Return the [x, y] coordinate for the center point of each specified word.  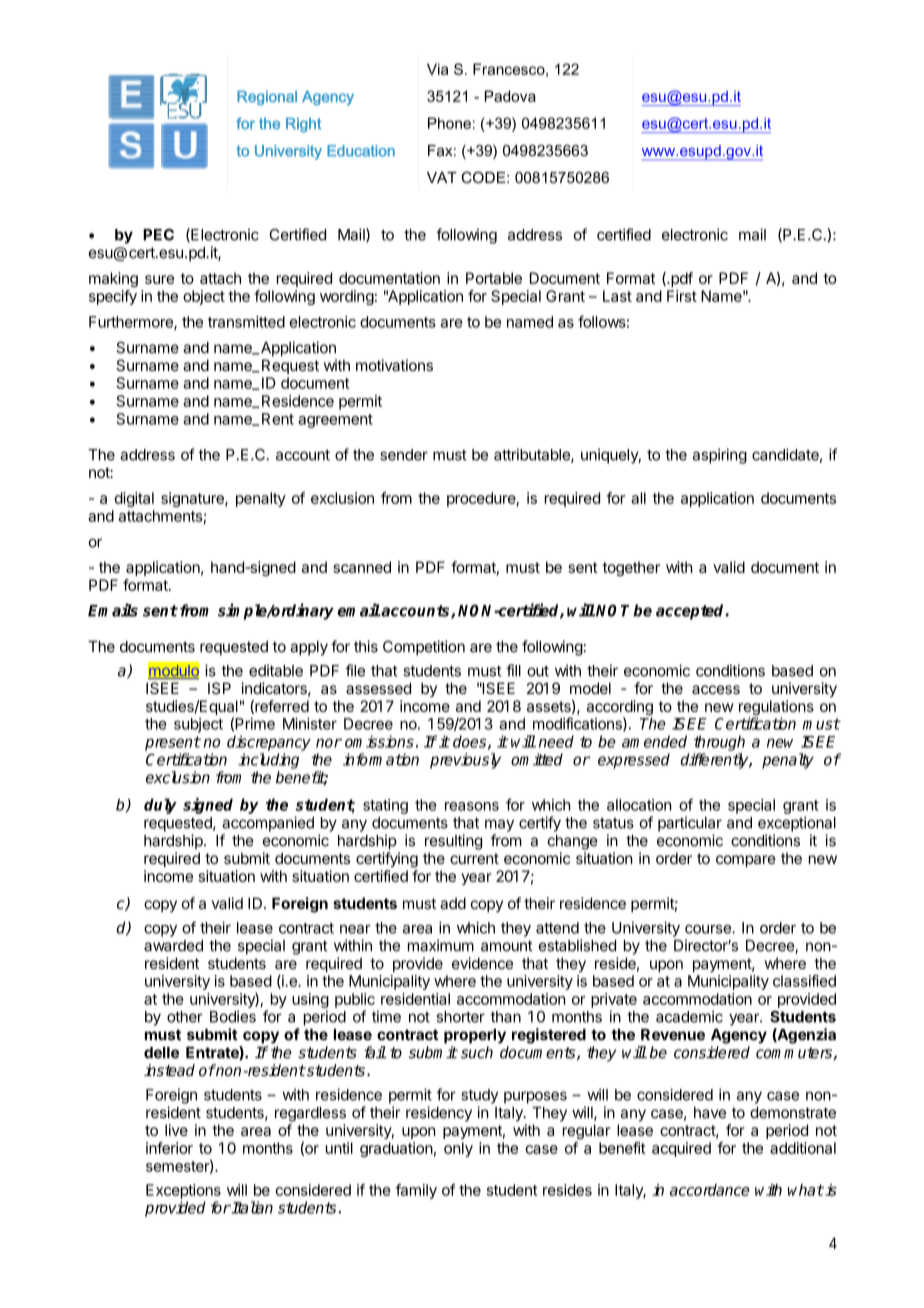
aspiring [720, 456]
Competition [424, 648]
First [682, 296]
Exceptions [183, 1191]
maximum [441, 945]
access [716, 689]
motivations [394, 365]
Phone [449, 123]
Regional [267, 98]
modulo [173, 671]
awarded [173, 946]
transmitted [246, 322]
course [709, 929]
